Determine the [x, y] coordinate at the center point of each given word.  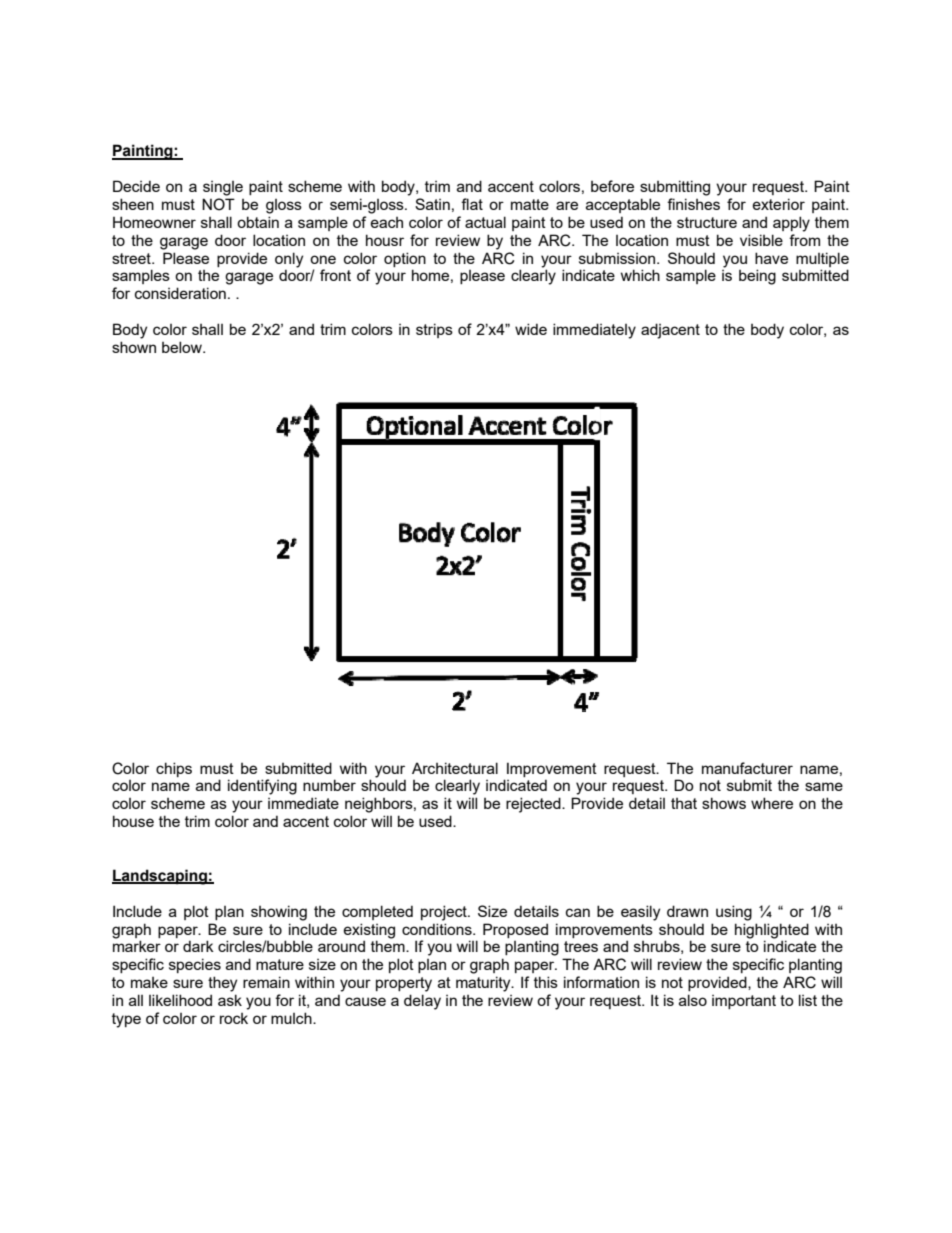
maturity [484, 984]
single [223, 188]
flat [472, 204]
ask [230, 1000]
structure [707, 222]
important [744, 1002]
